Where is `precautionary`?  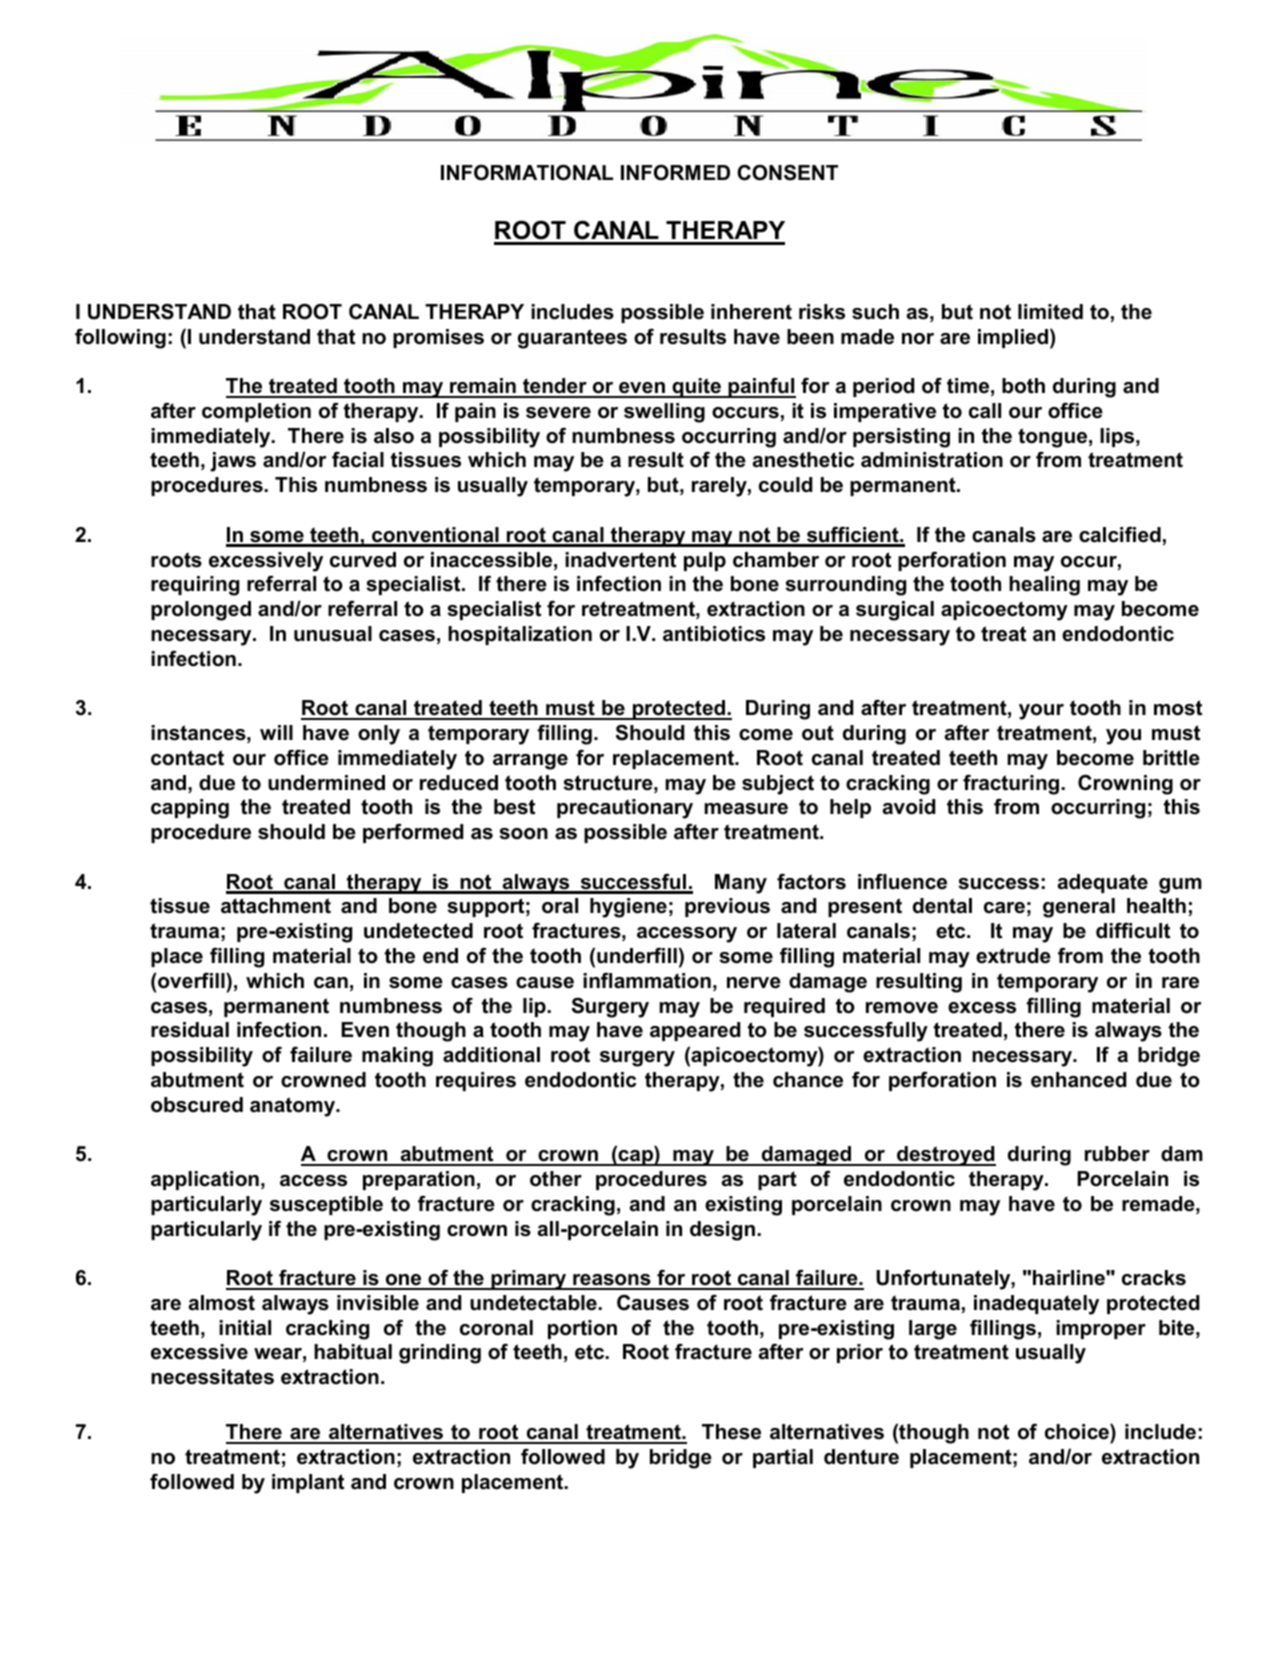
precautionary is located at coordinates (625, 809).
